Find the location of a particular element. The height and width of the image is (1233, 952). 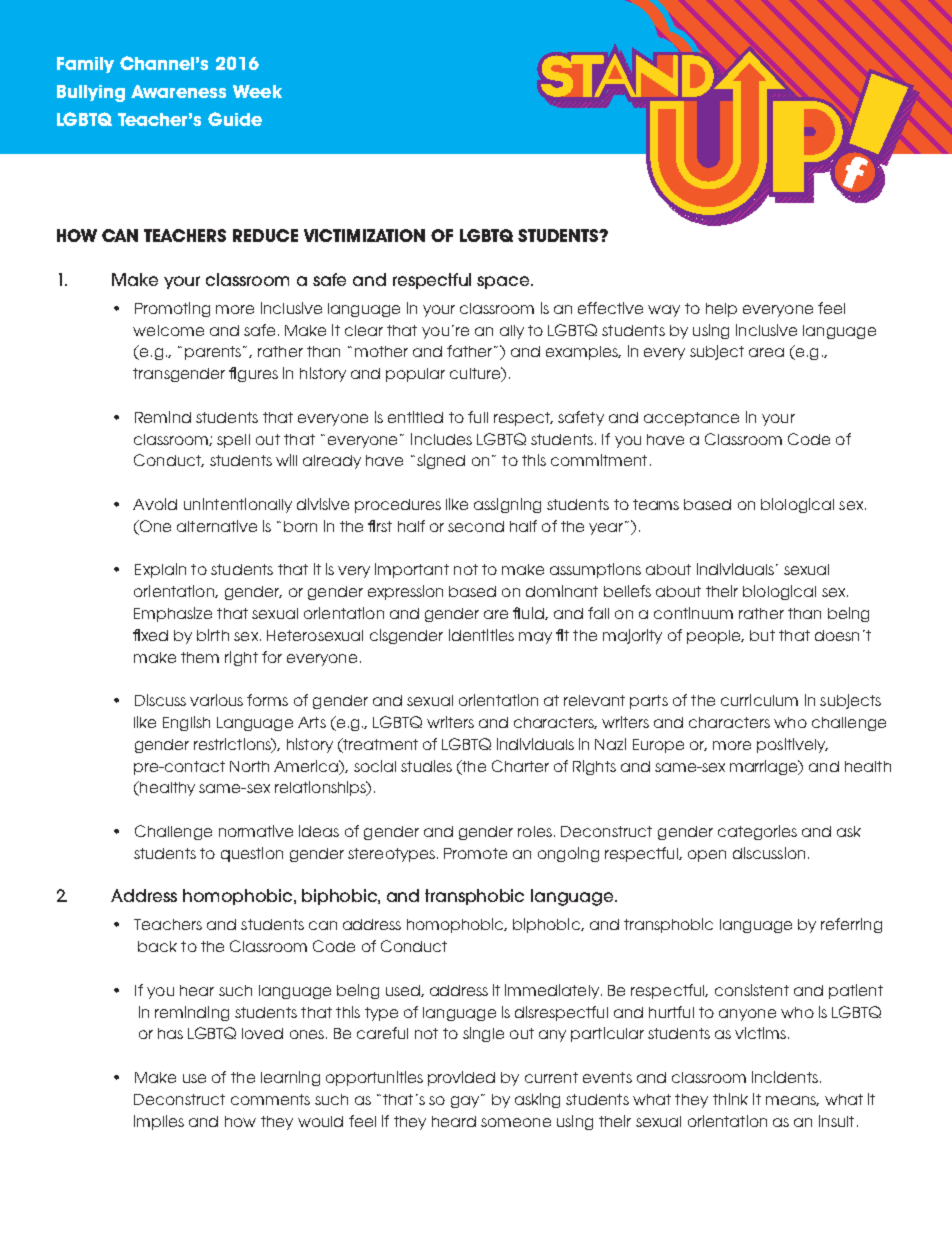

Awareness is located at coordinates (178, 91).
